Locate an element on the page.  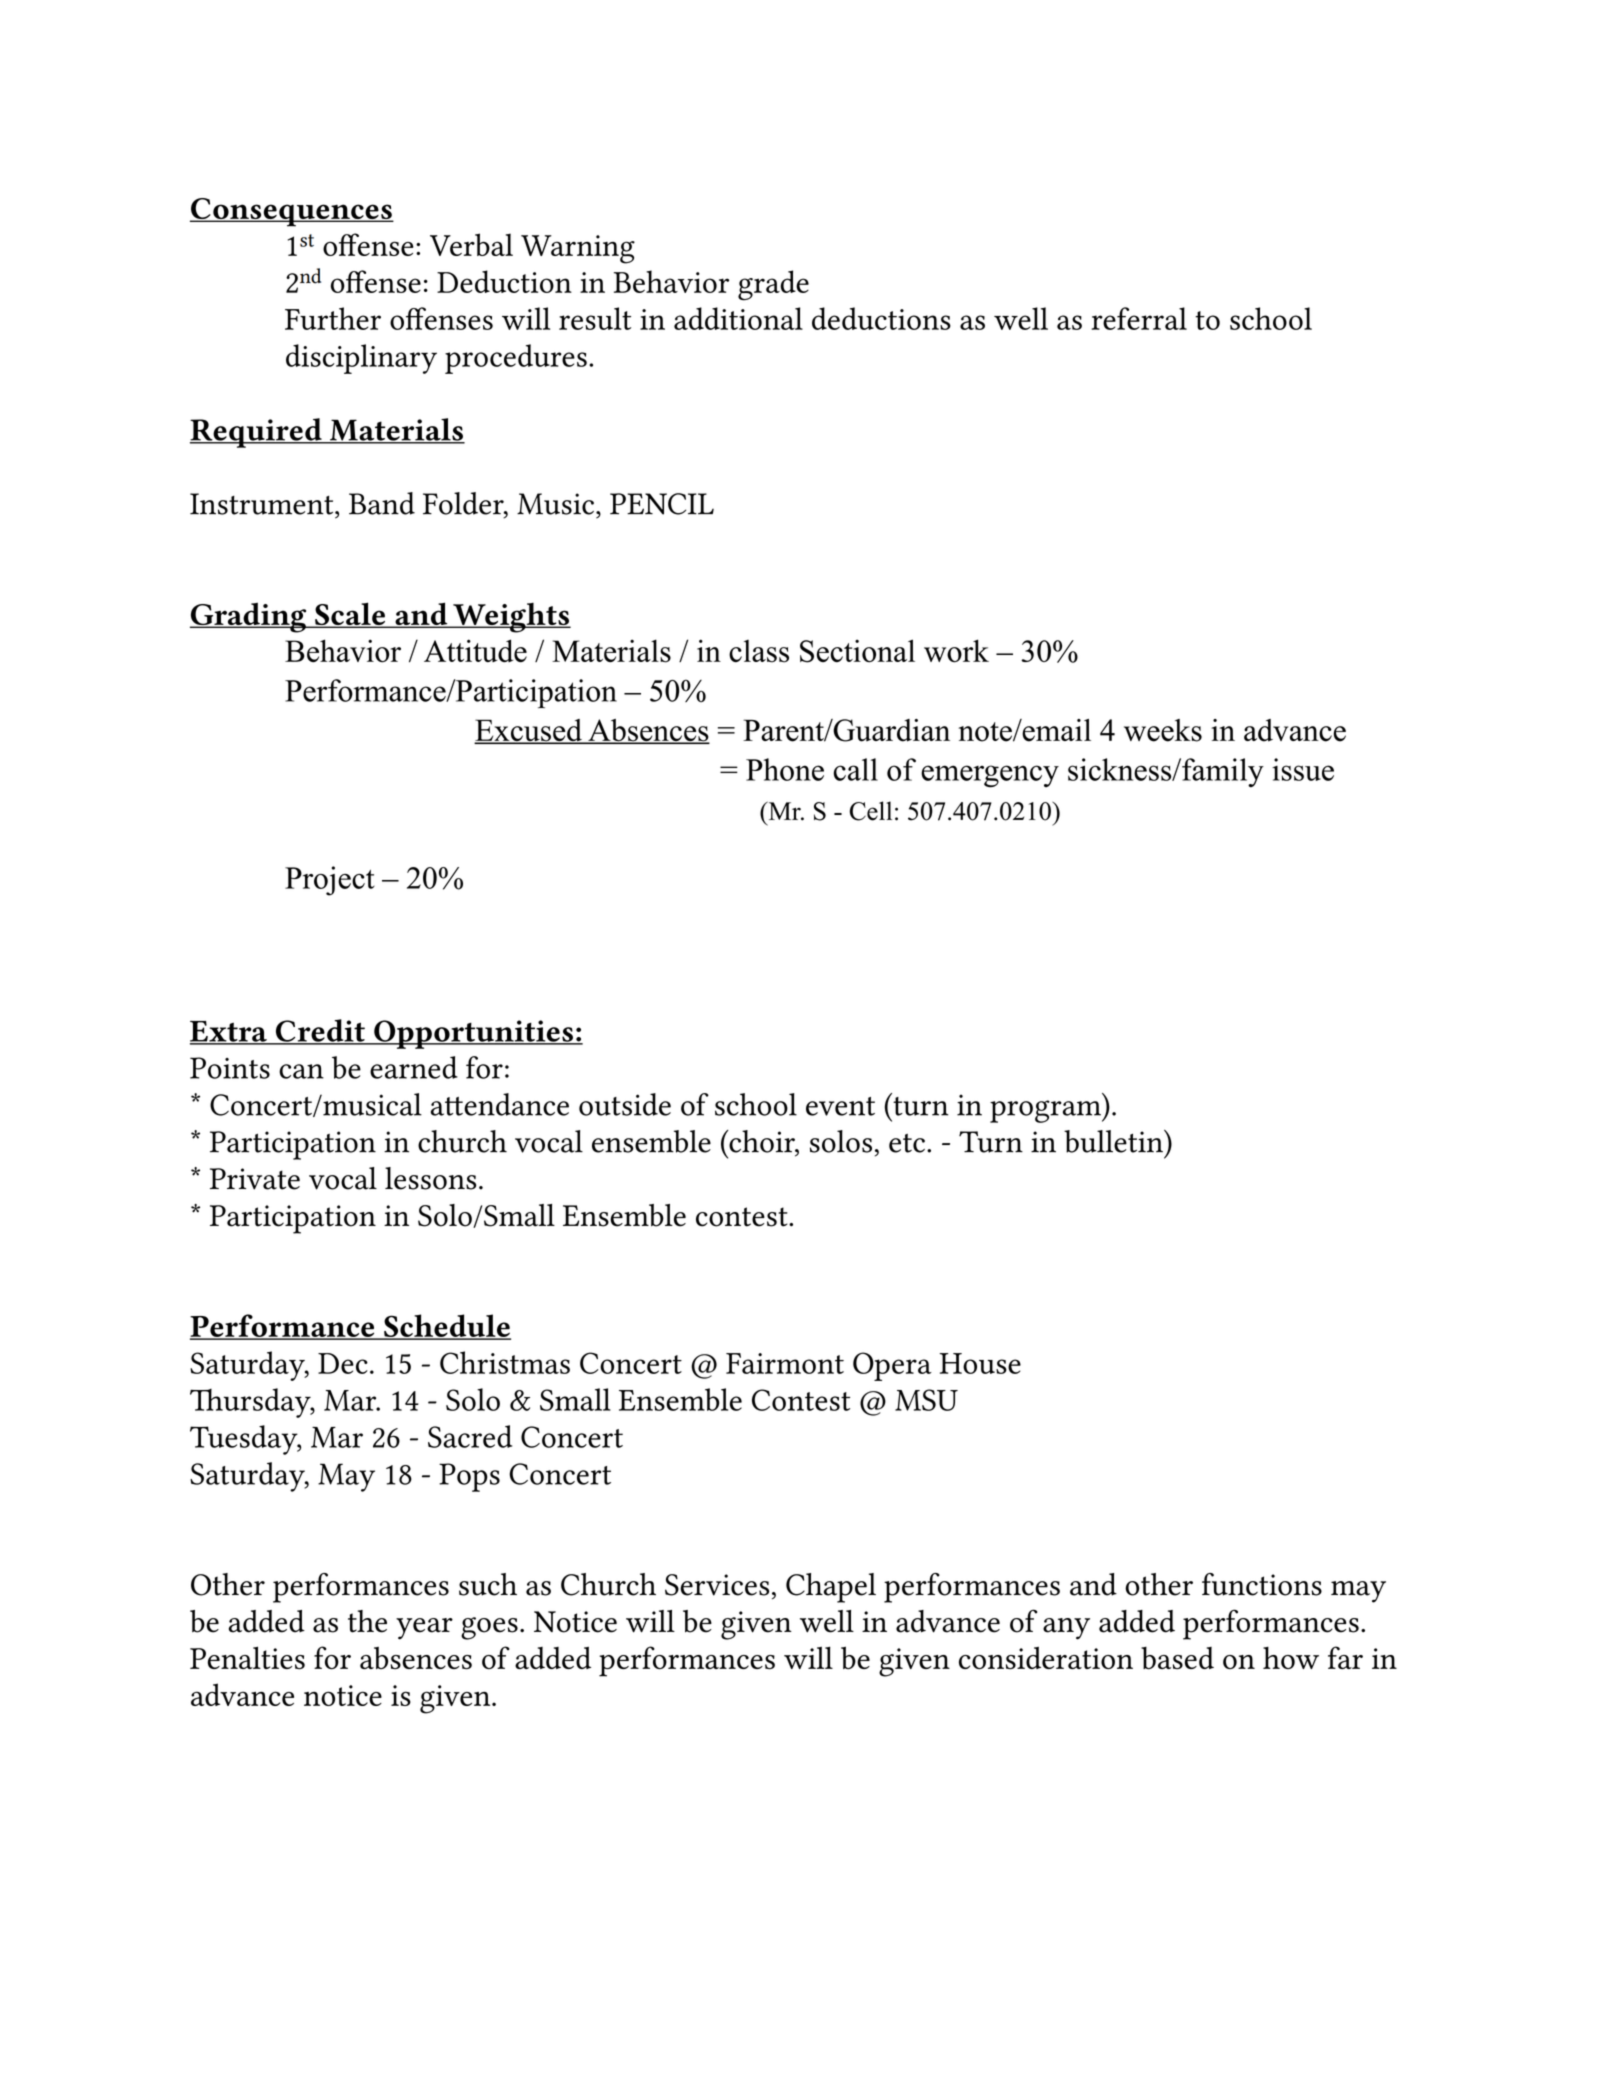
Services is located at coordinates (717, 1585).
